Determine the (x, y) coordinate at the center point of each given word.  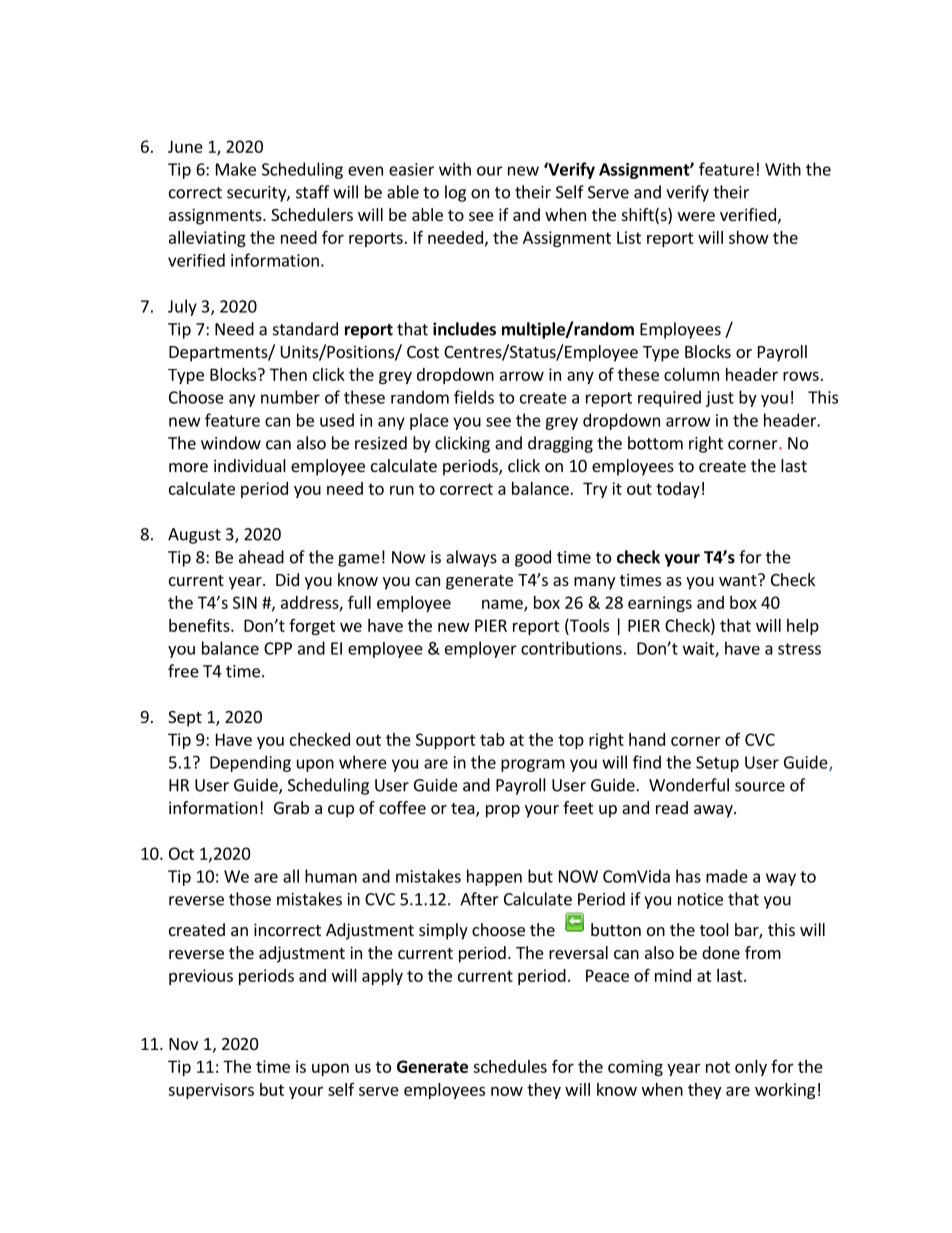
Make (236, 169)
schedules (510, 1066)
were (696, 216)
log (455, 193)
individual (250, 465)
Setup (717, 764)
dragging (560, 444)
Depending (250, 763)
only (751, 1068)
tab (492, 739)
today (678, 490)
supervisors (211, 1091)
